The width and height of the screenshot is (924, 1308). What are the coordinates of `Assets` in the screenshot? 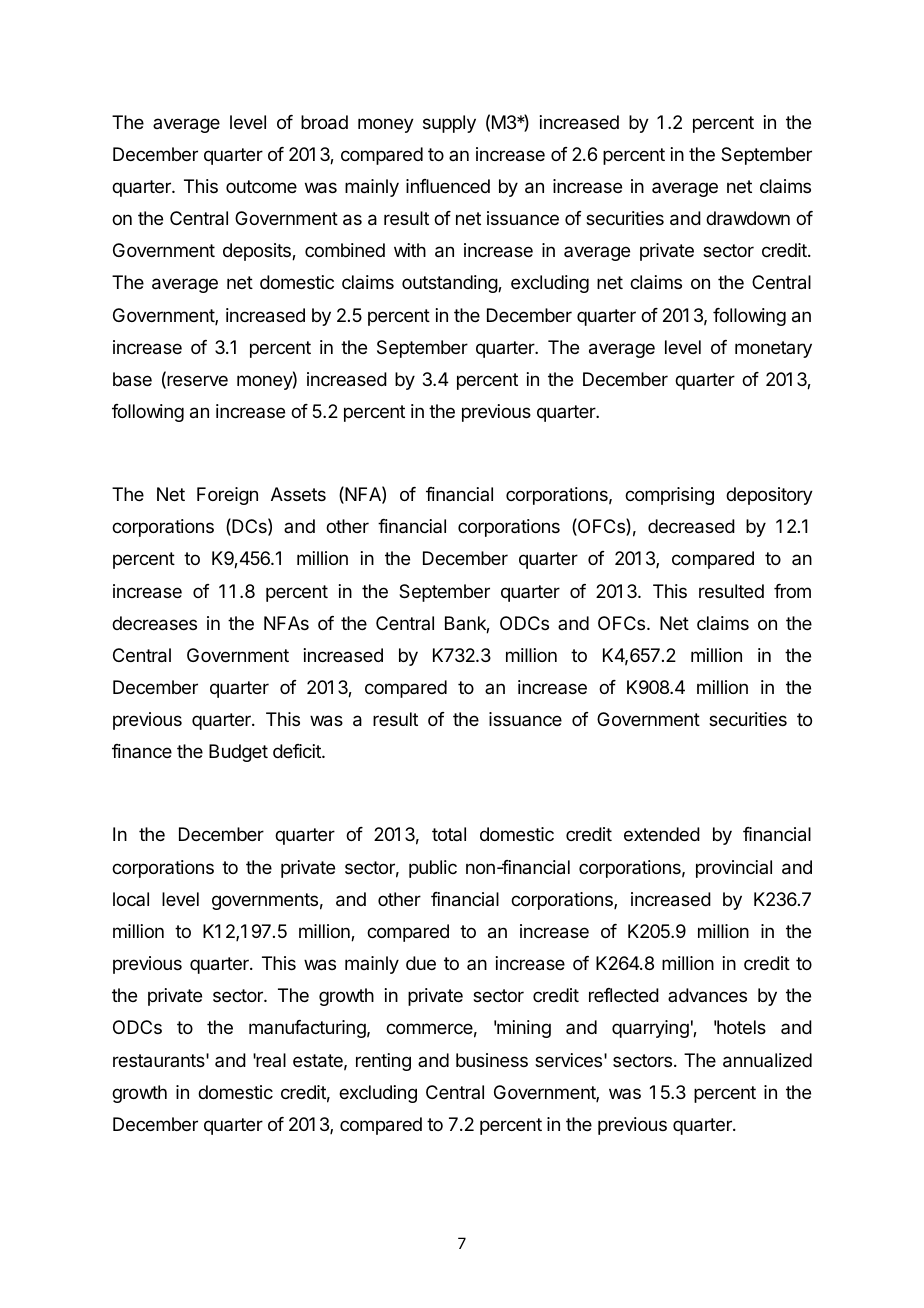 It's located at (298, 494).
